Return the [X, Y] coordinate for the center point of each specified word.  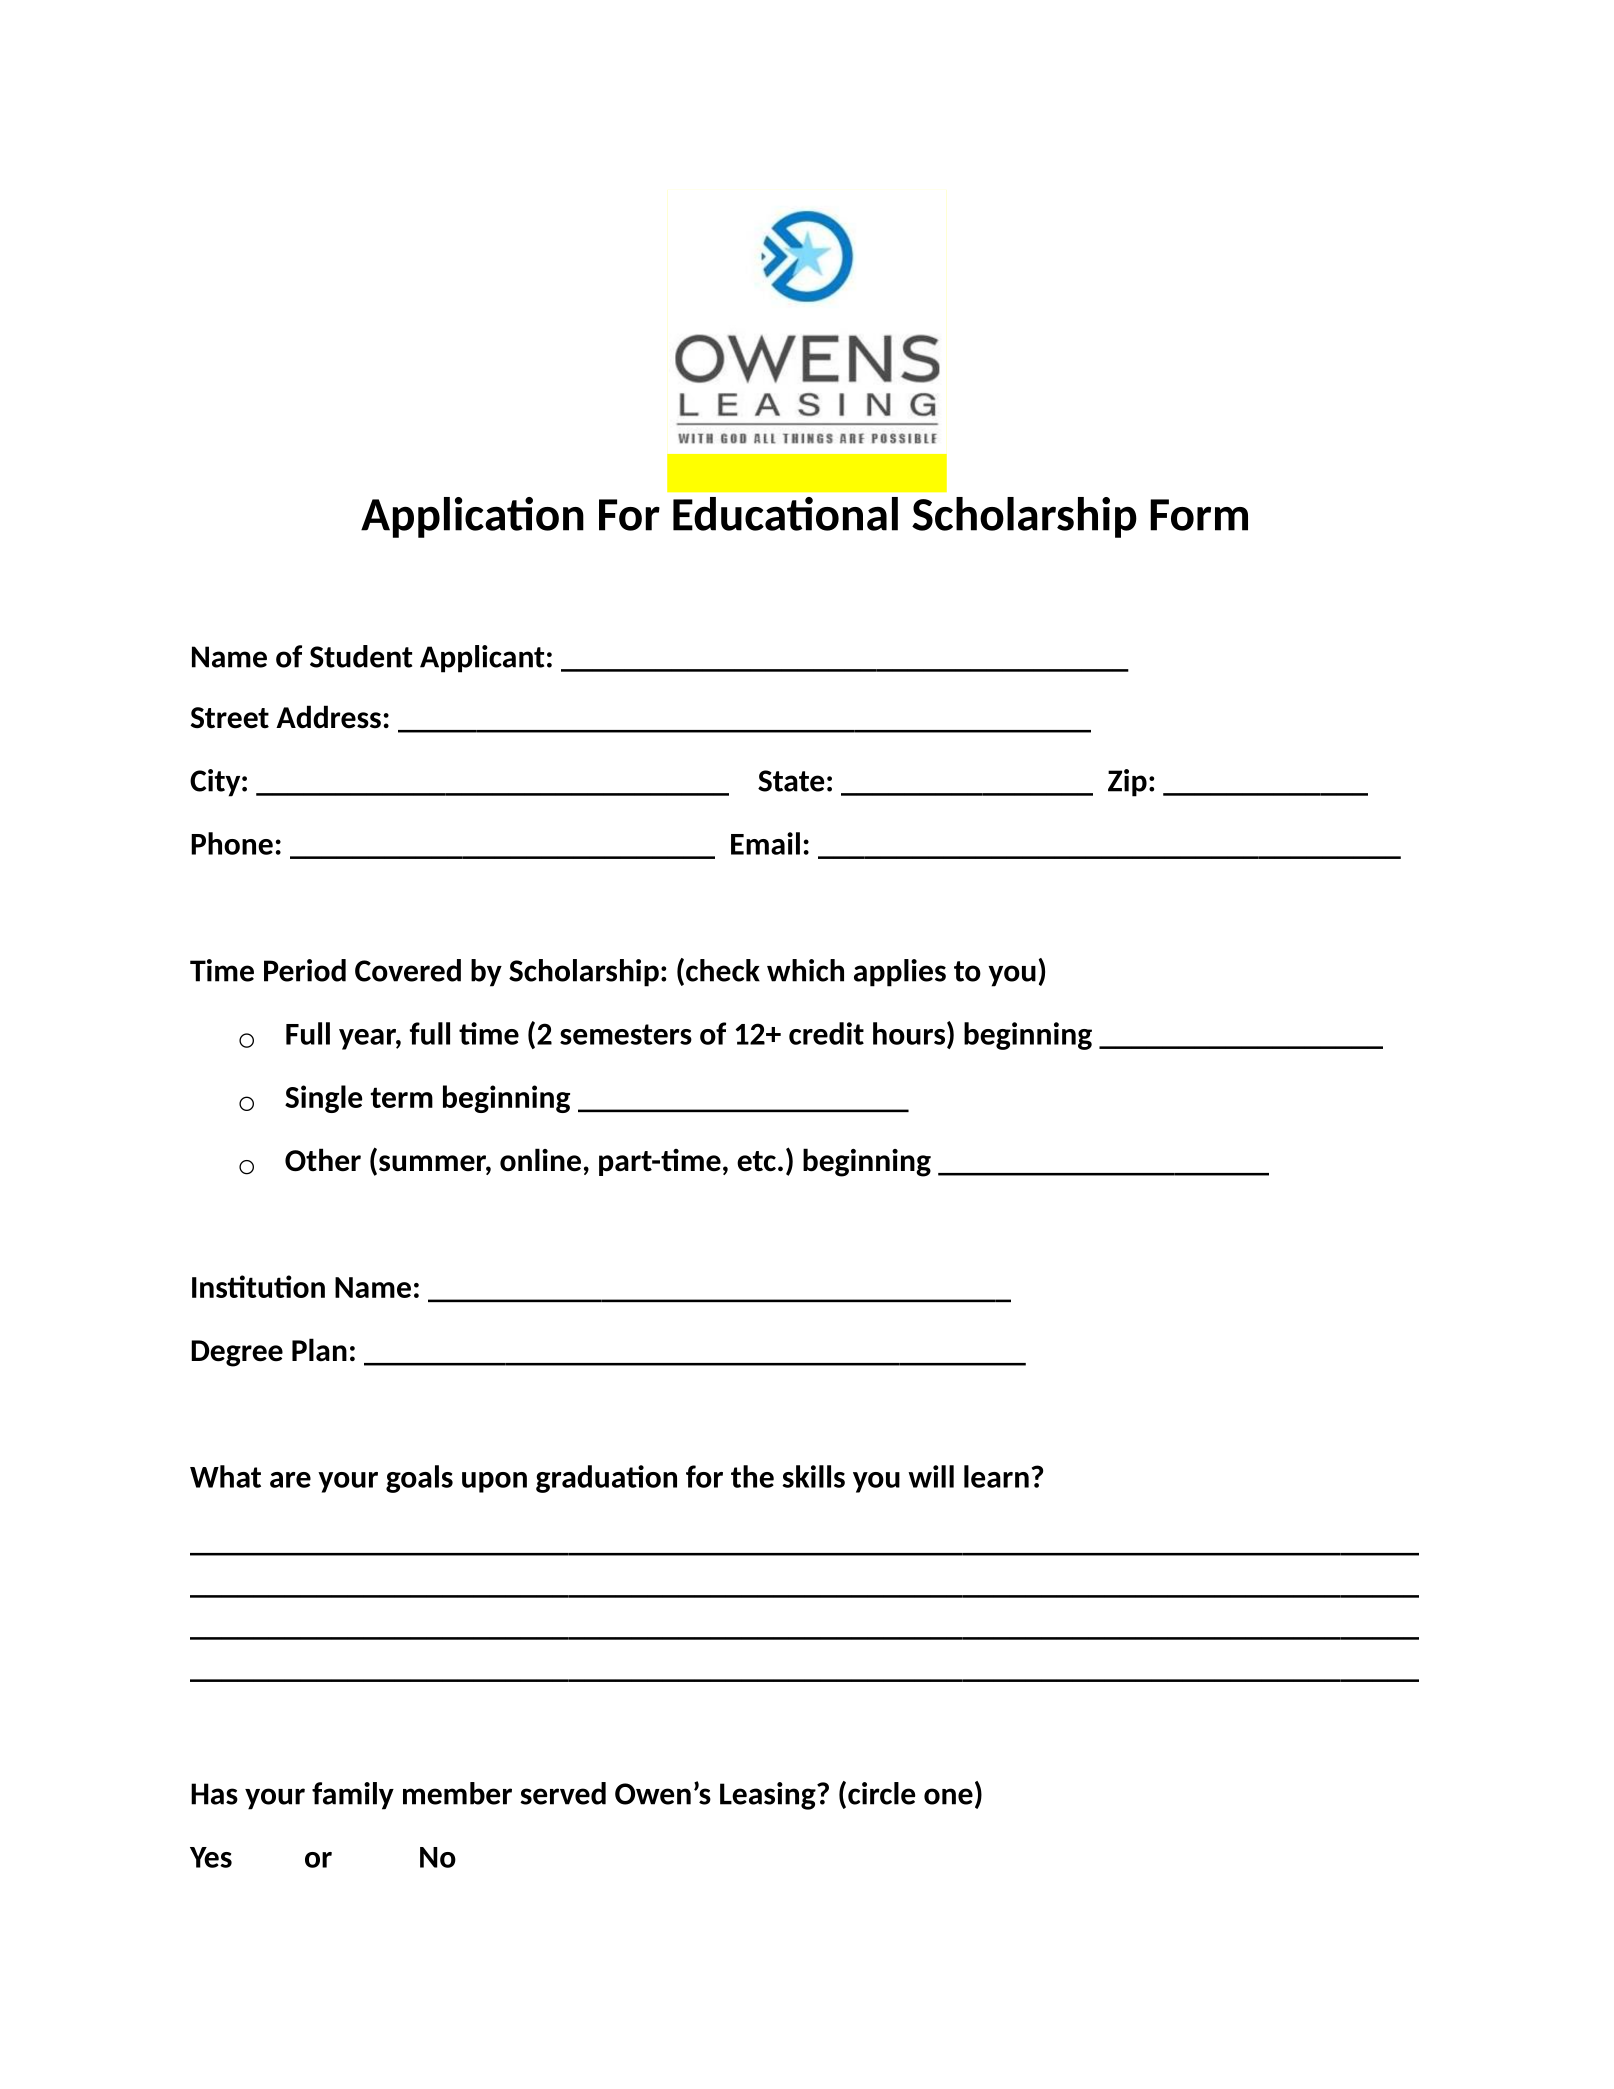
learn [996, 1476]
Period [305, 970]
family [353, 1796]
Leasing [769, 1796]
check [723, 970]
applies [900, 973]
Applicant [482, 659]
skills [813, 1476]
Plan [319, 1350]
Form [1199, 515]
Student [361, 656]
